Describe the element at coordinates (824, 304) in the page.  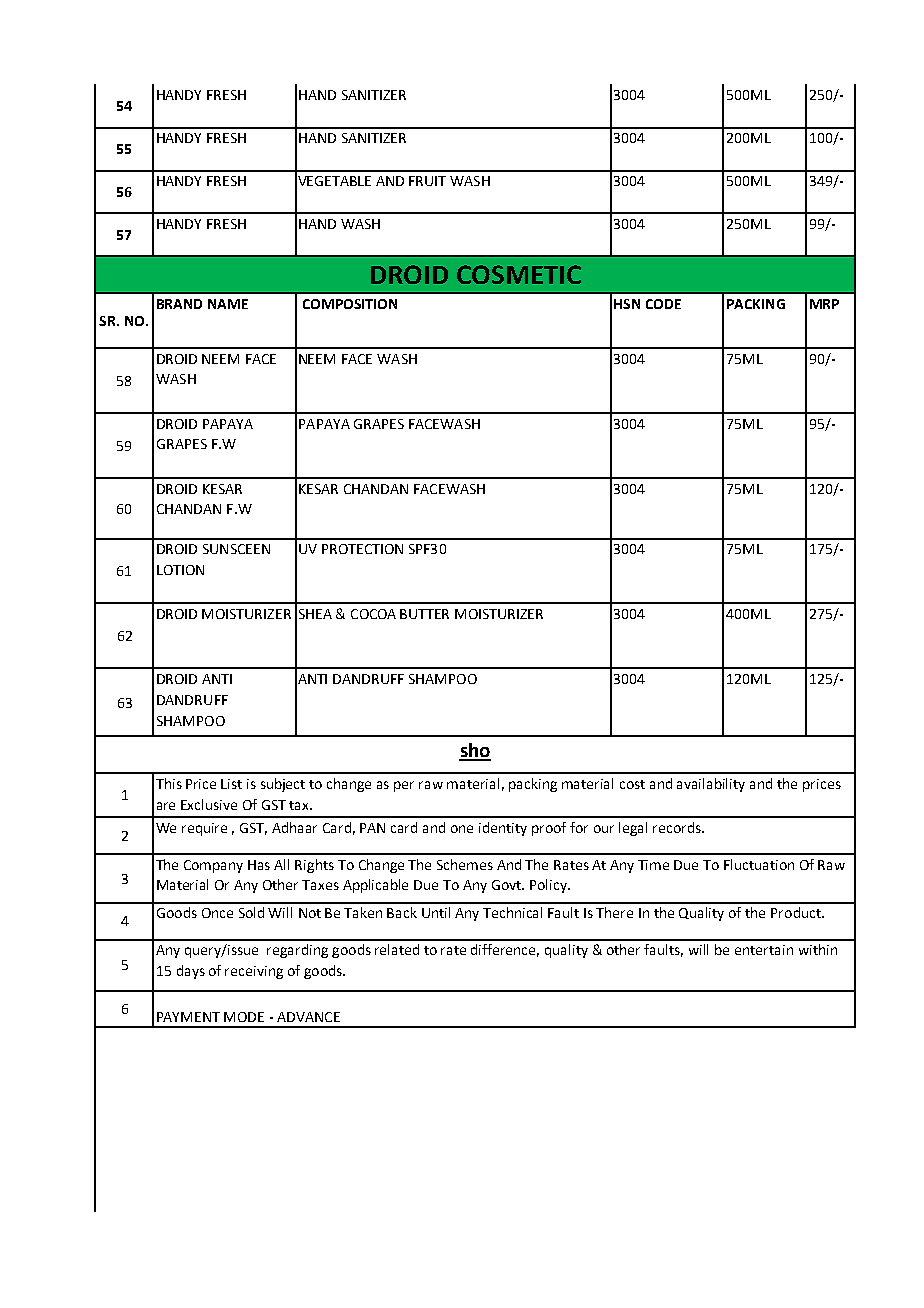
I see `MRP` at that location.
